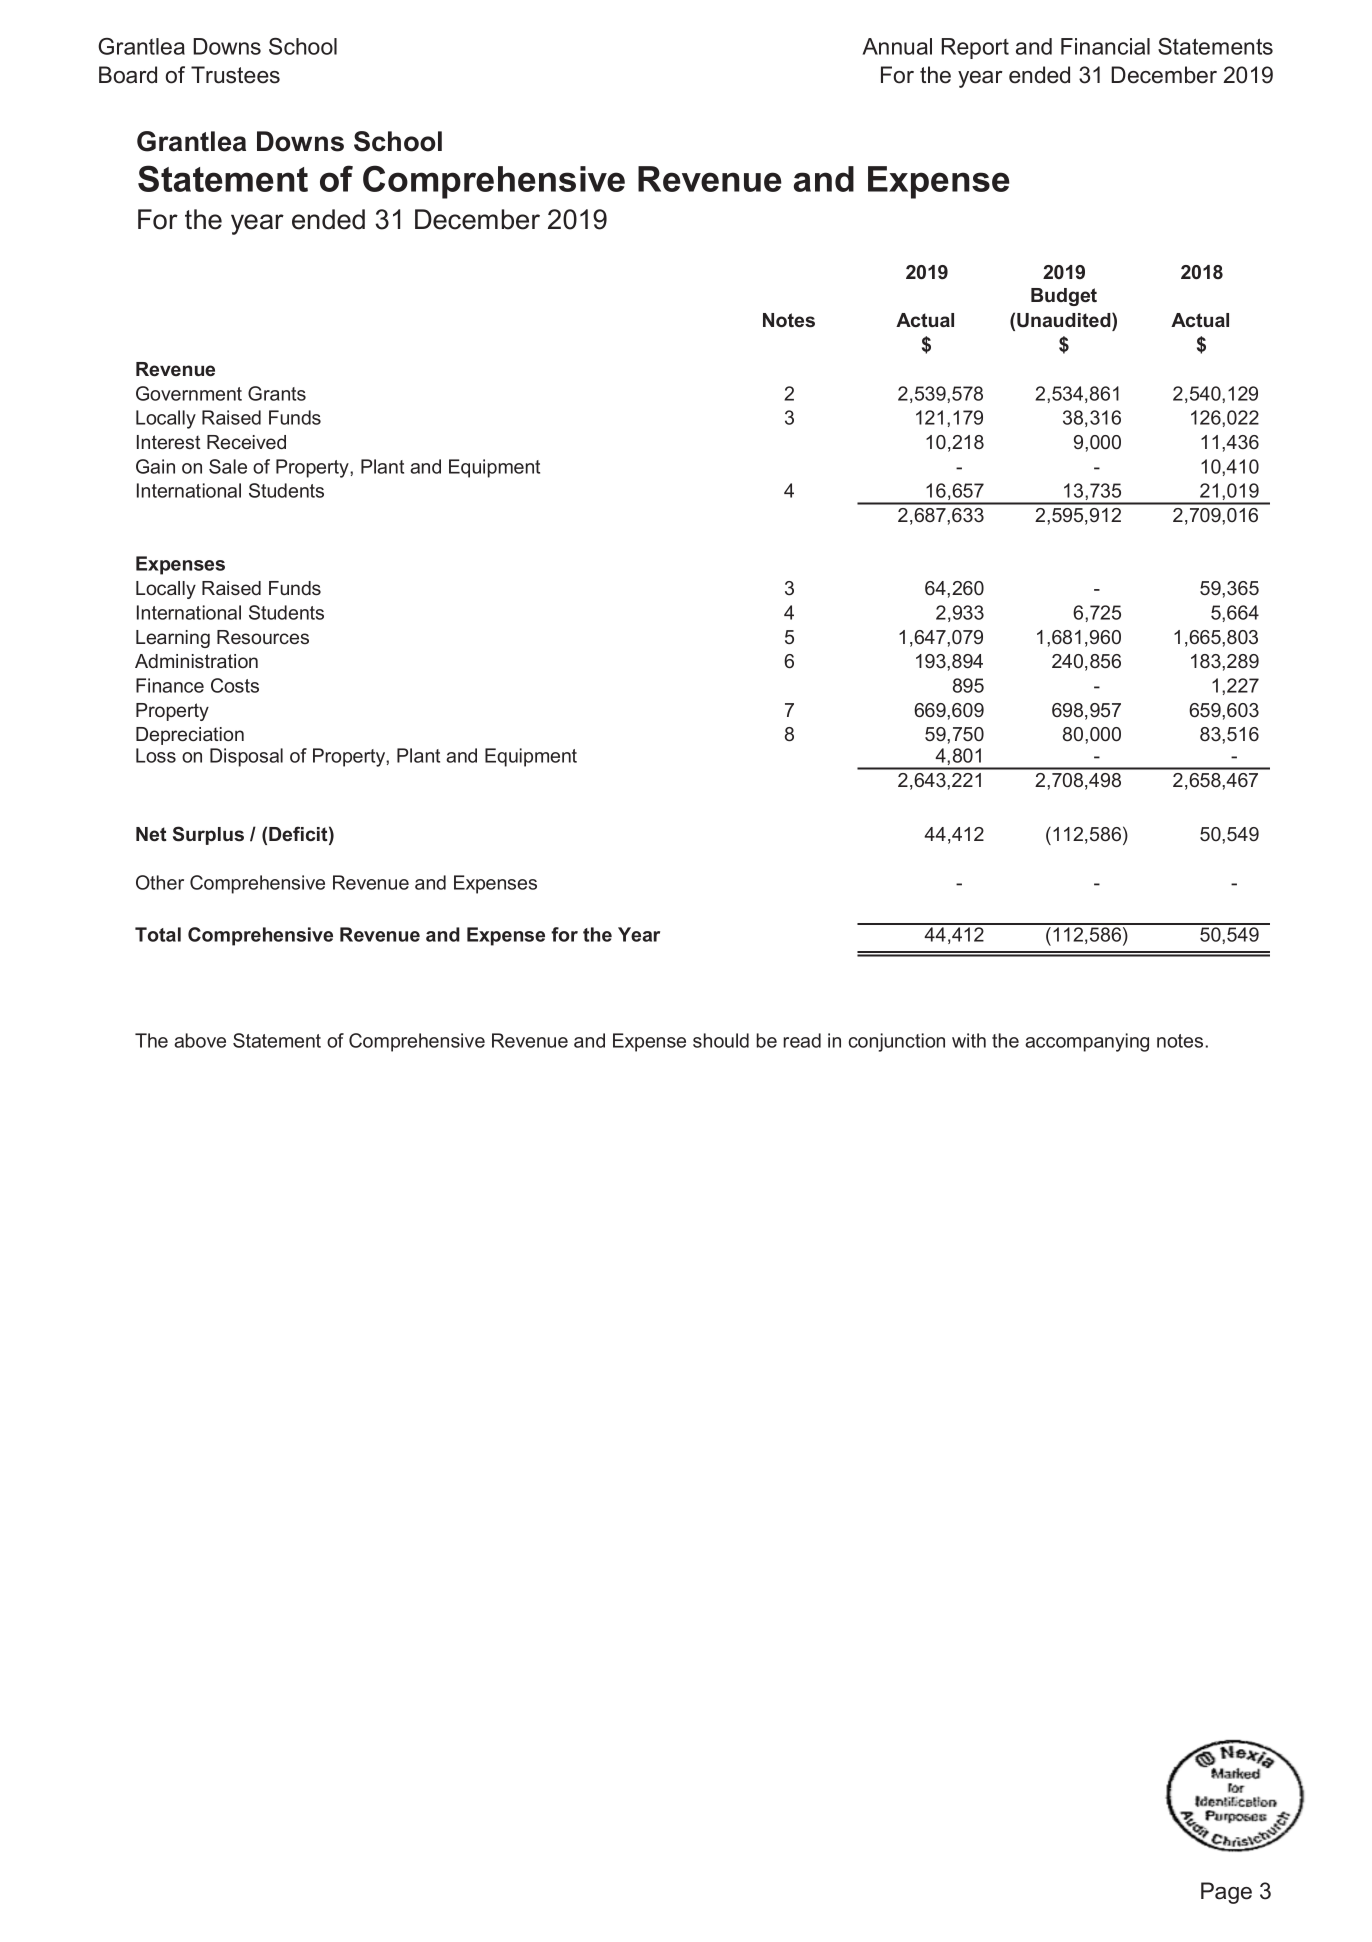 This image has height=1942, width=1372. Describe the element at coordinates (1105, 46) in the image. I see `Financial` at that location.
